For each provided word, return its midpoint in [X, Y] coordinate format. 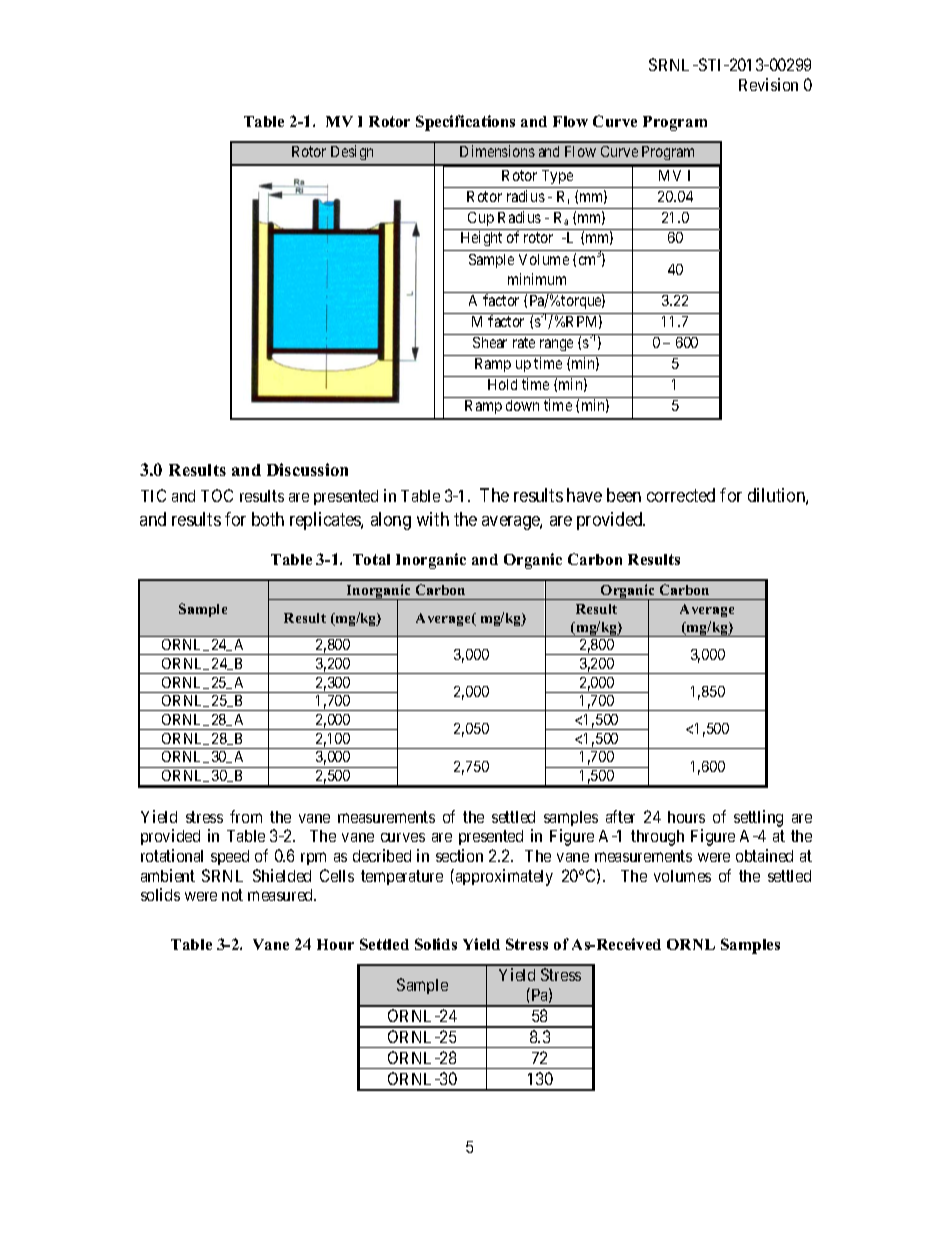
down [522, 405]
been [624, 495]
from [246, 816]
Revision [768, 84]
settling [758, 818]
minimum [537, 279]
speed [230, 857]
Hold [502, 384]
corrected [681, 495]
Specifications [465, 123]
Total [371, 559]
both [268, 519]
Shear [490, 342]
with [433, 519]
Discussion [307, 469]
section [459, 855]
